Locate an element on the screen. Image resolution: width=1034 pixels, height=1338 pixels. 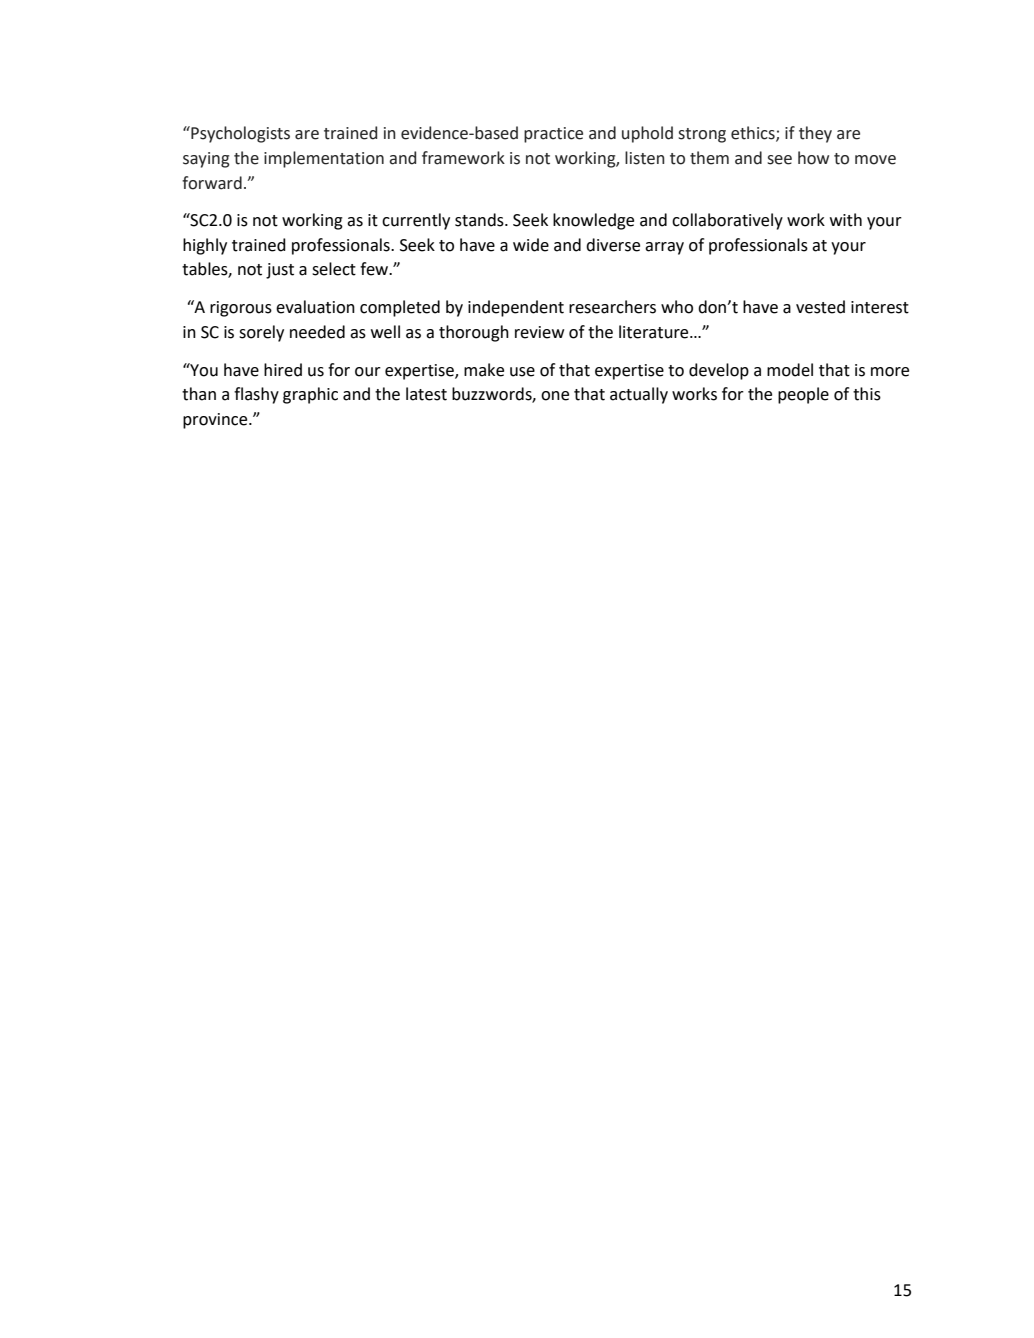
with is located at coordinates (846, 220).
